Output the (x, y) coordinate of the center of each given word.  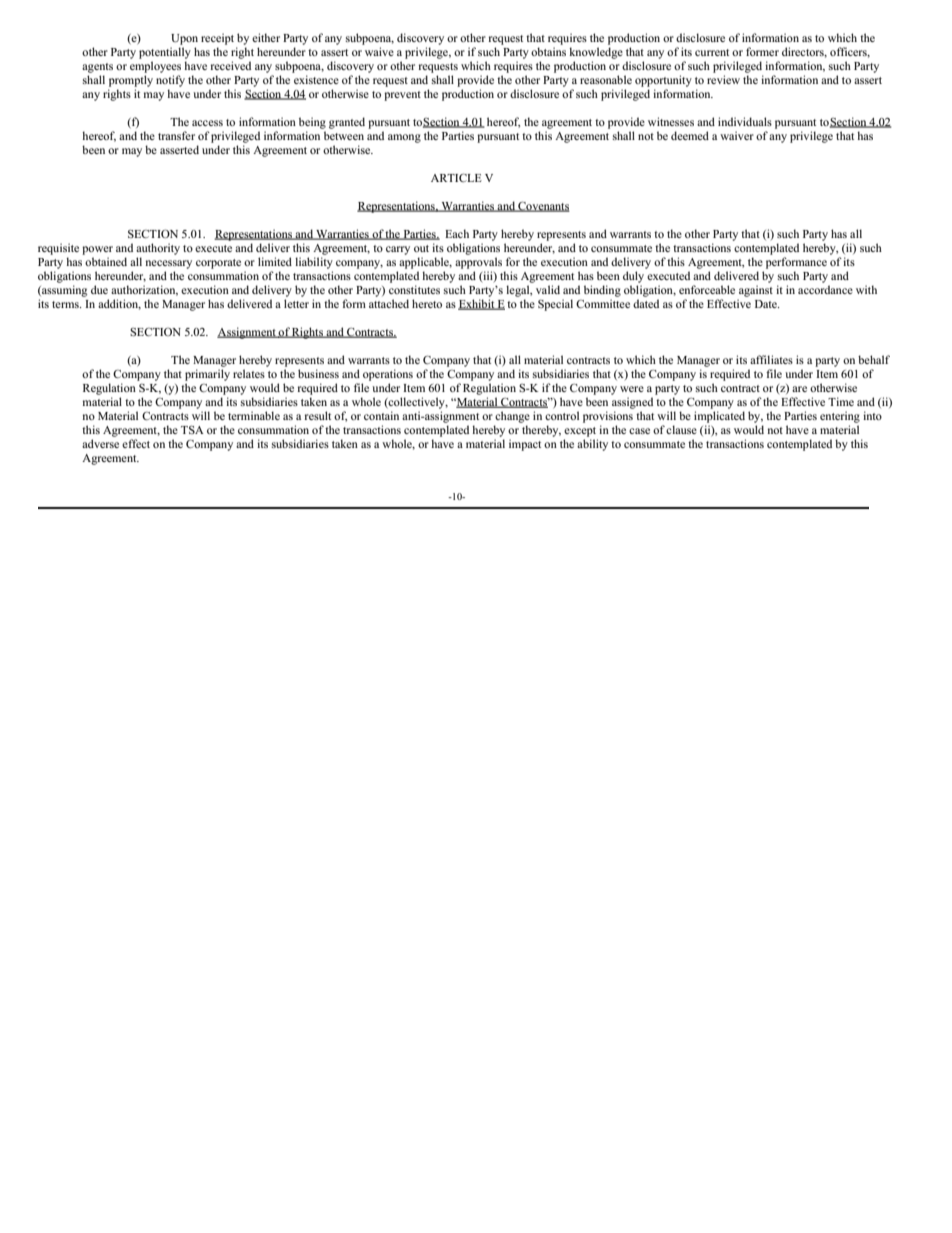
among (404, 138)
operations (388, 375)
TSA (192, 429)
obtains (548, 51)
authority (158, 249)
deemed (690, 135)
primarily (207, 375)
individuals (745, 121)
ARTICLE (456, 177)
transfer (176, 135)
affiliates (771, 359)
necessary (169, 264)
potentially (165, 53)
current (712, 52)
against (756, 291)
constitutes (414, 289)
